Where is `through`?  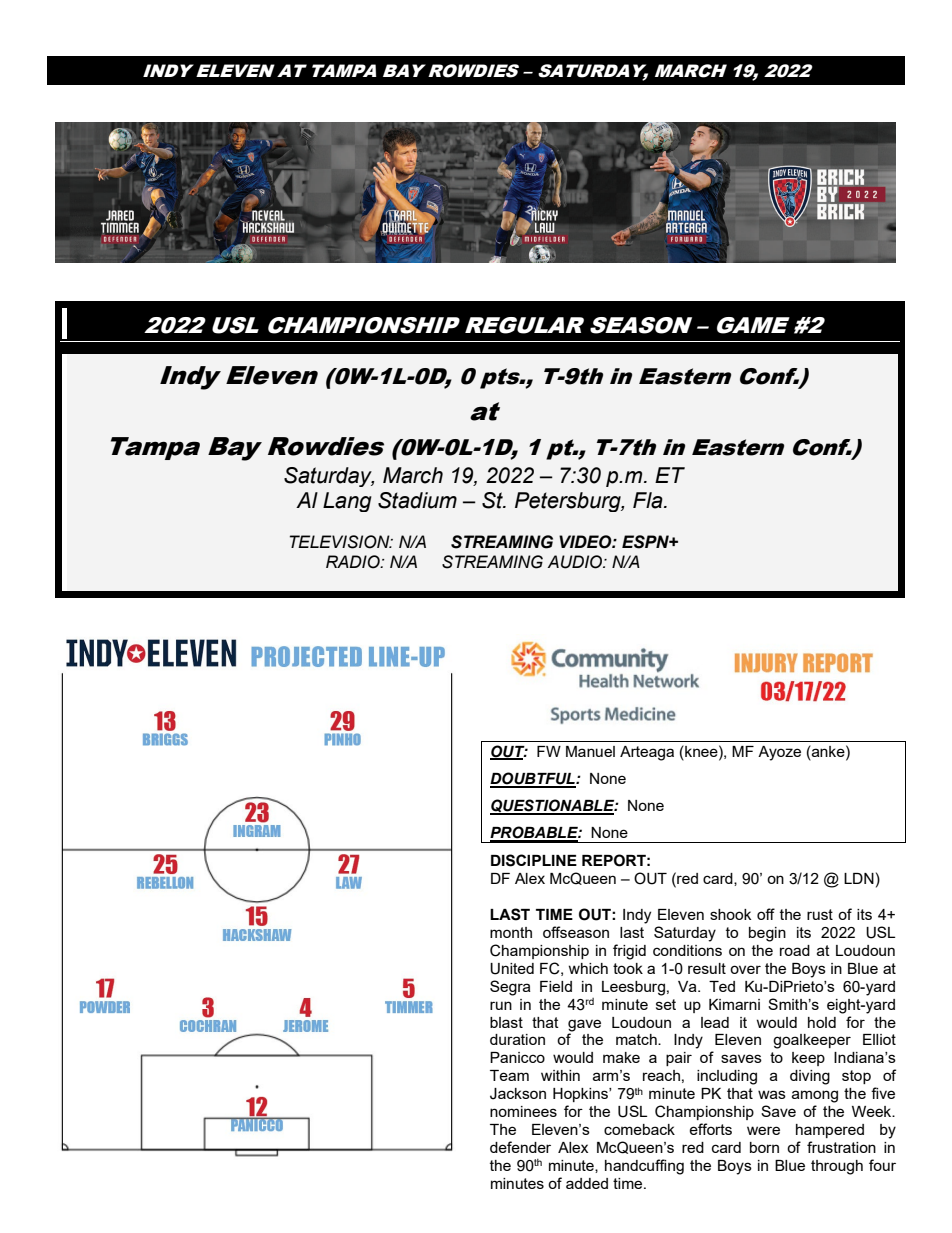
through is located at coordinates (837, 1167).
